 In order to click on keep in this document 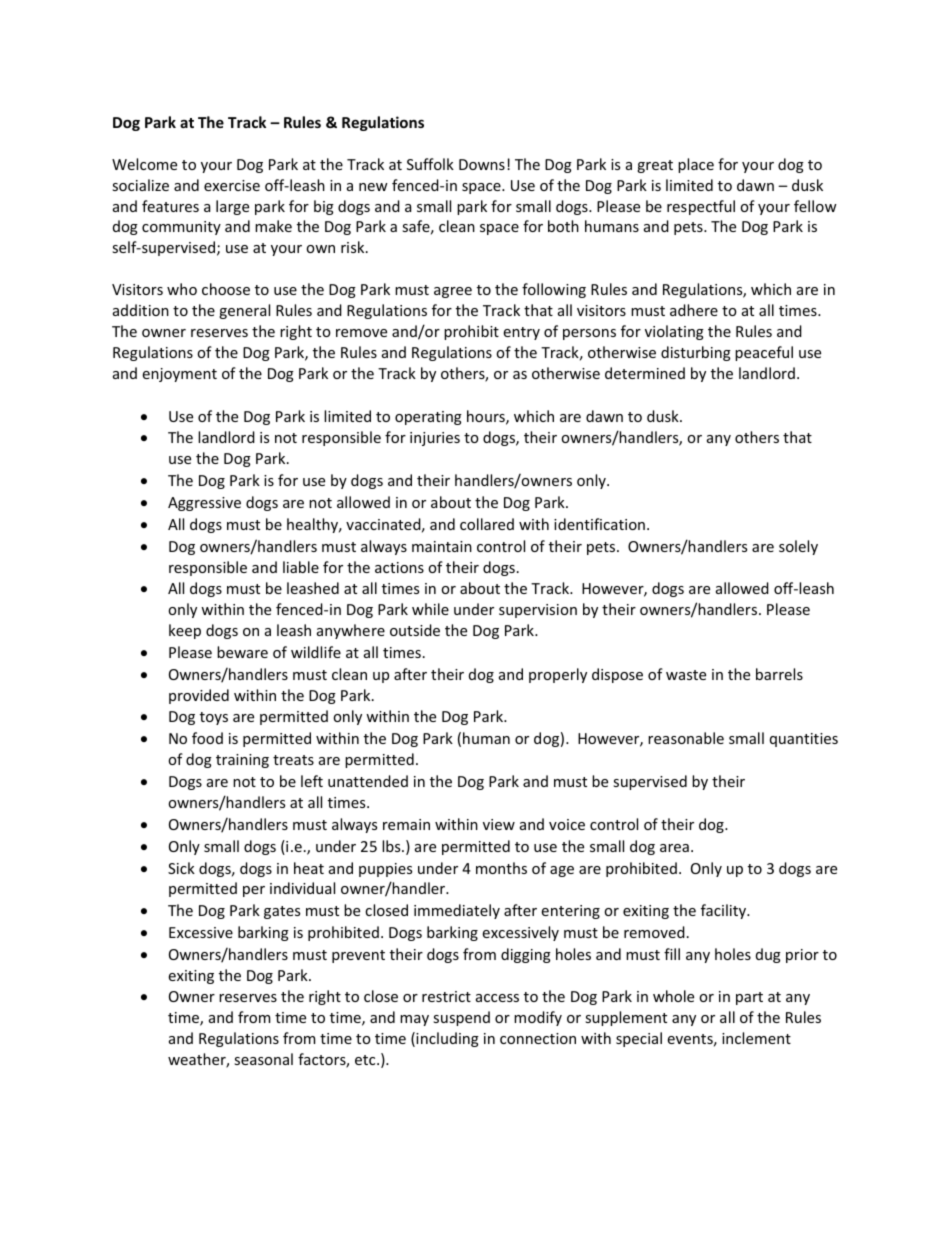, I will do `click(185, 631)`.
